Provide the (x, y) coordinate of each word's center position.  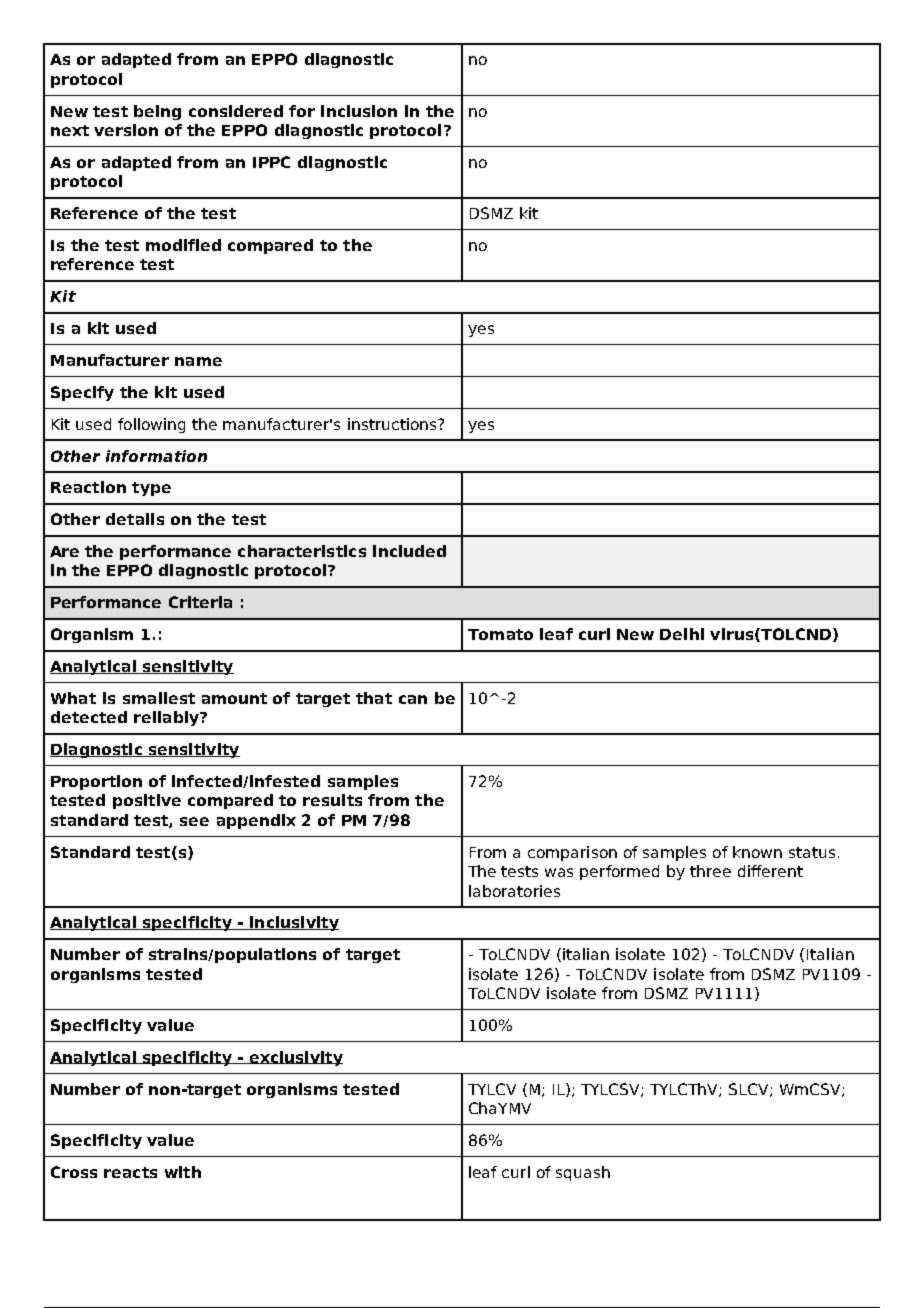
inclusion (359, 111)
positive (147, 801)
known (757, 852)
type (151, 489)
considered (236, 111)
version (126, 130)
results (332, 800)
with (183, 1172)
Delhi (682, 634)
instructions (393, 424)
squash (583, 1173)
